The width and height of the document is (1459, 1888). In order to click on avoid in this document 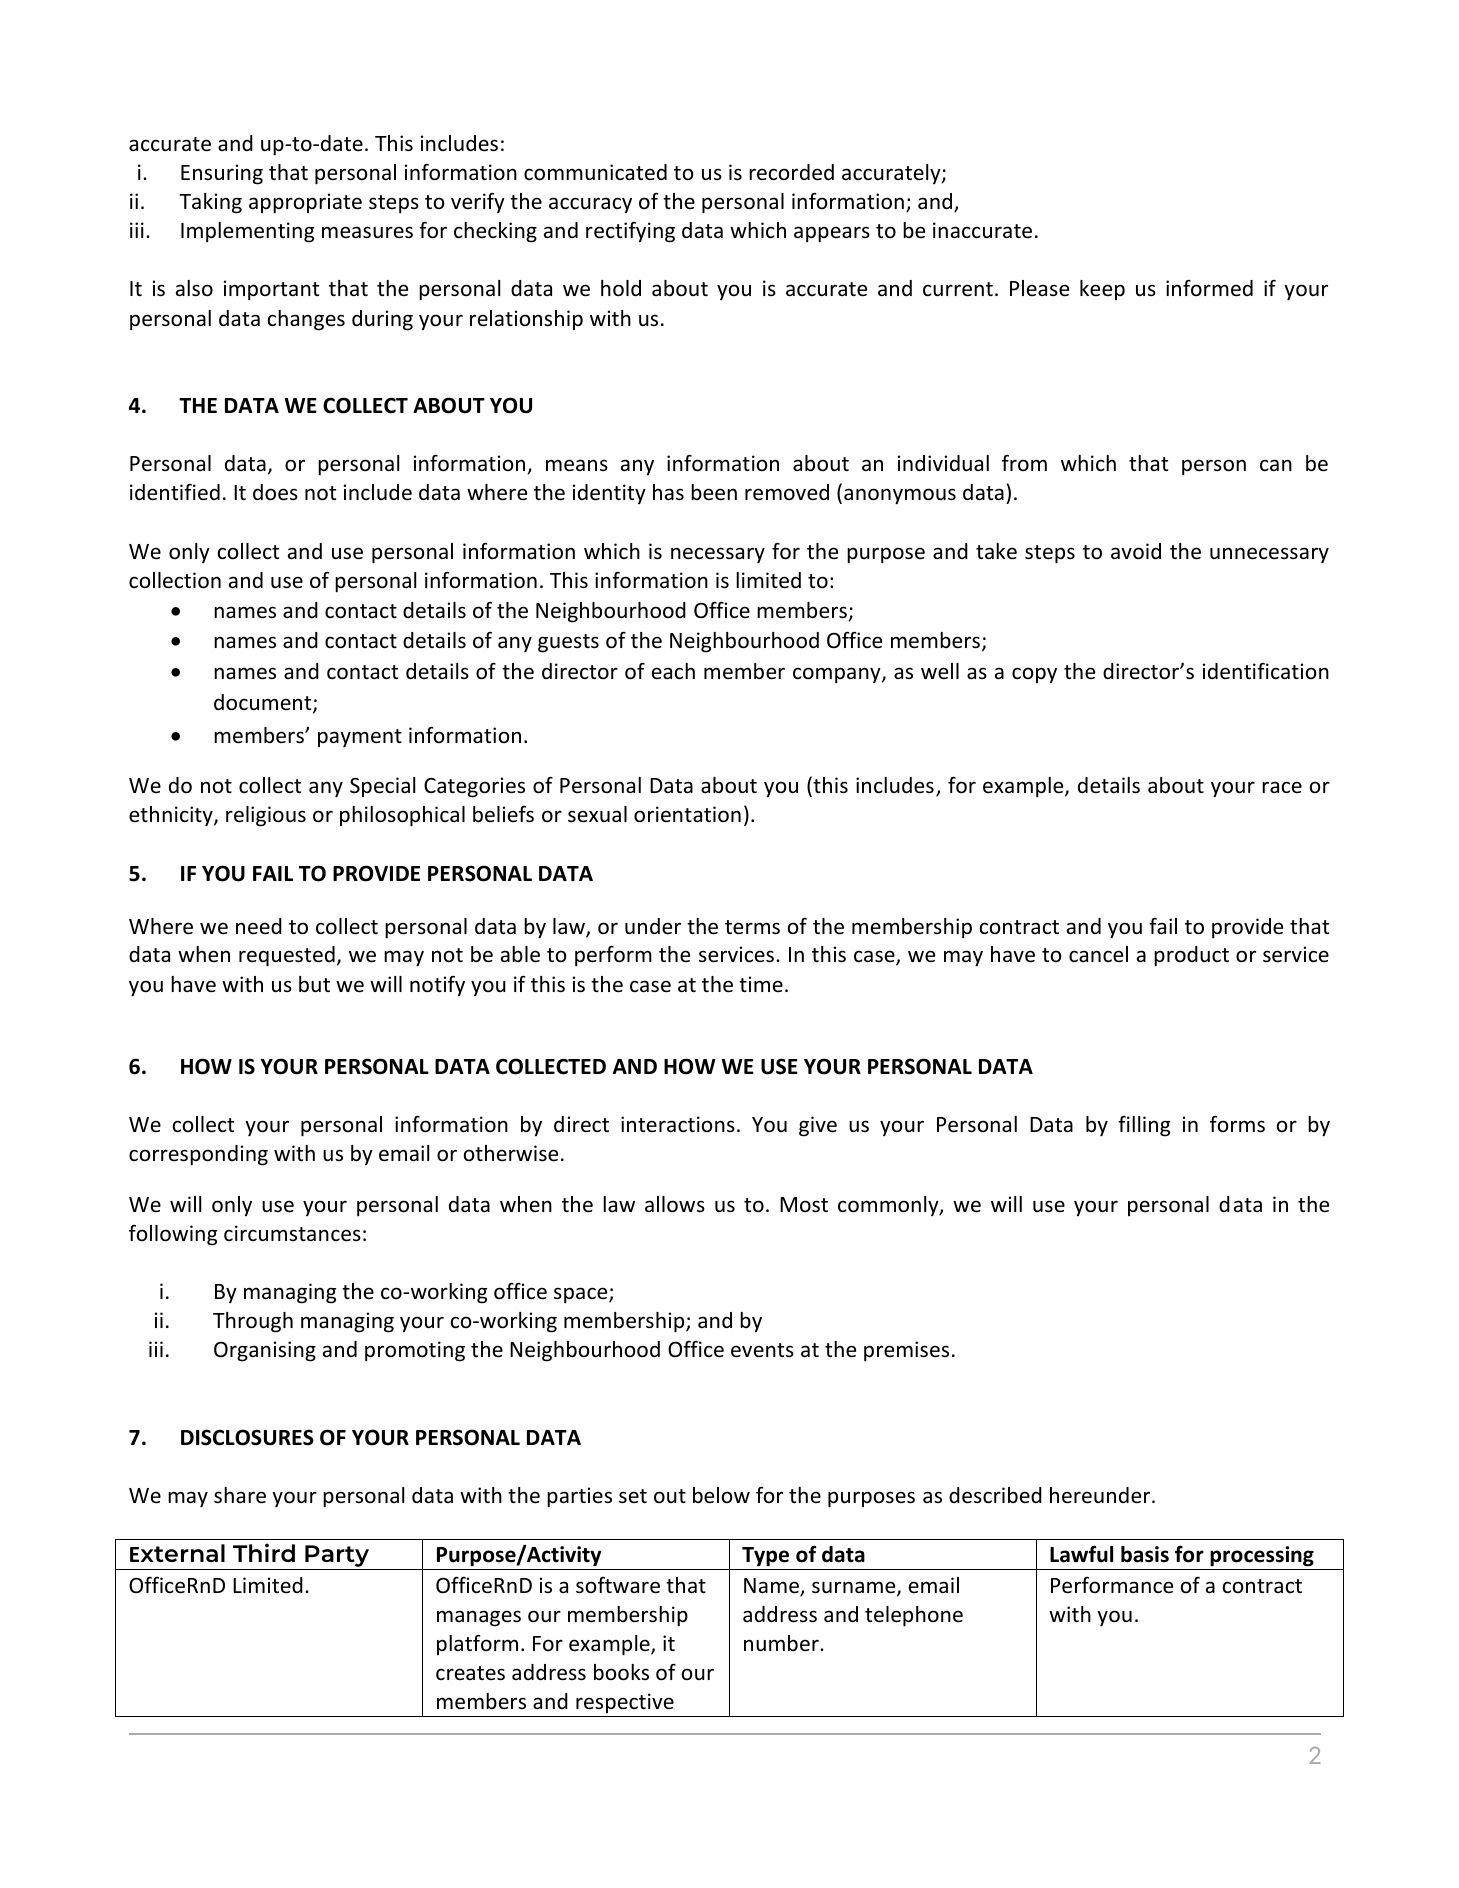, I will do `click(1136, 551)`.
